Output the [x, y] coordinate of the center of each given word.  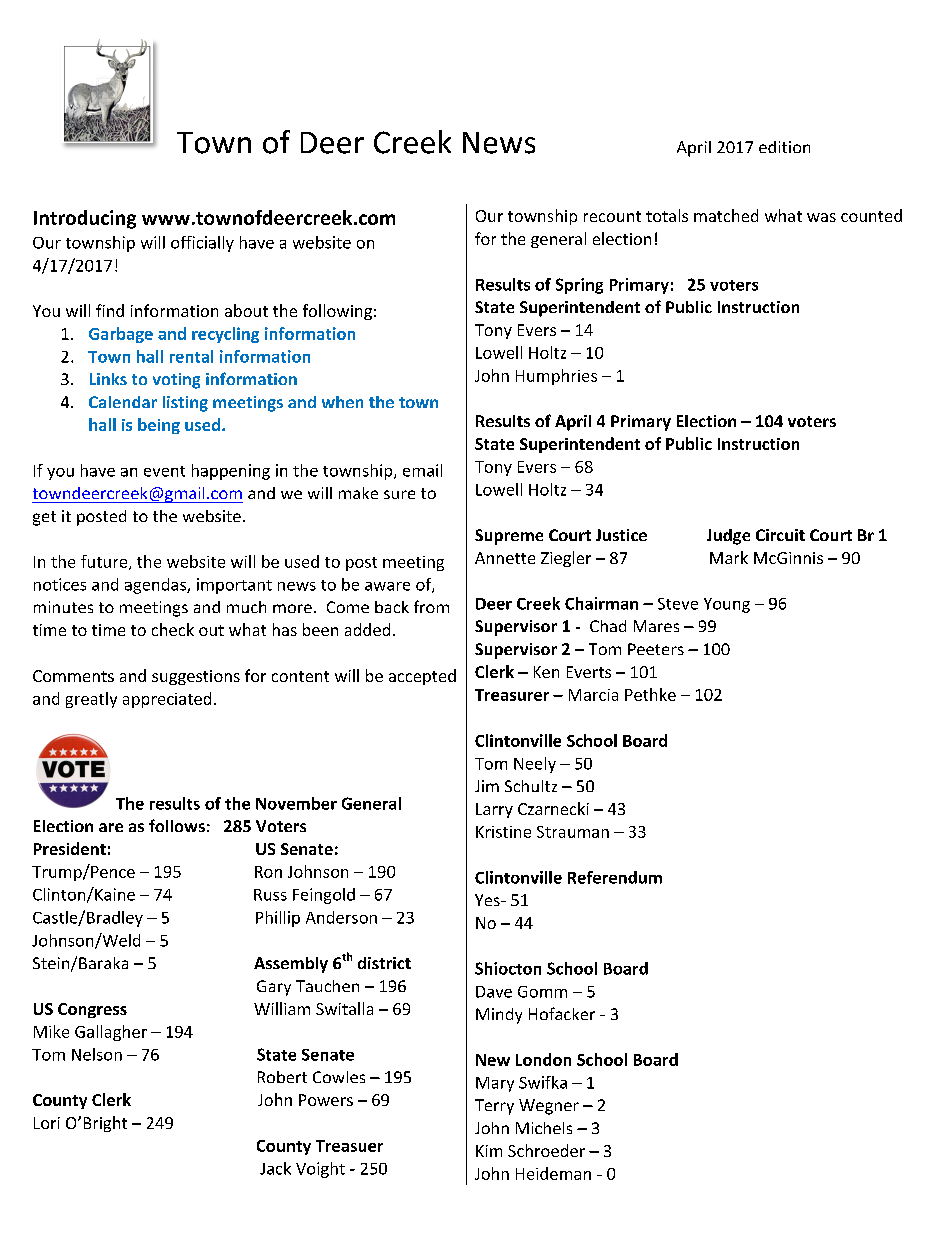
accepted [422, 677]
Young [727, 605]
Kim [489, 1151]
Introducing [85, 219]
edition [784, 147]
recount [612, 216]
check [173, 629]
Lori [47, 1123]
